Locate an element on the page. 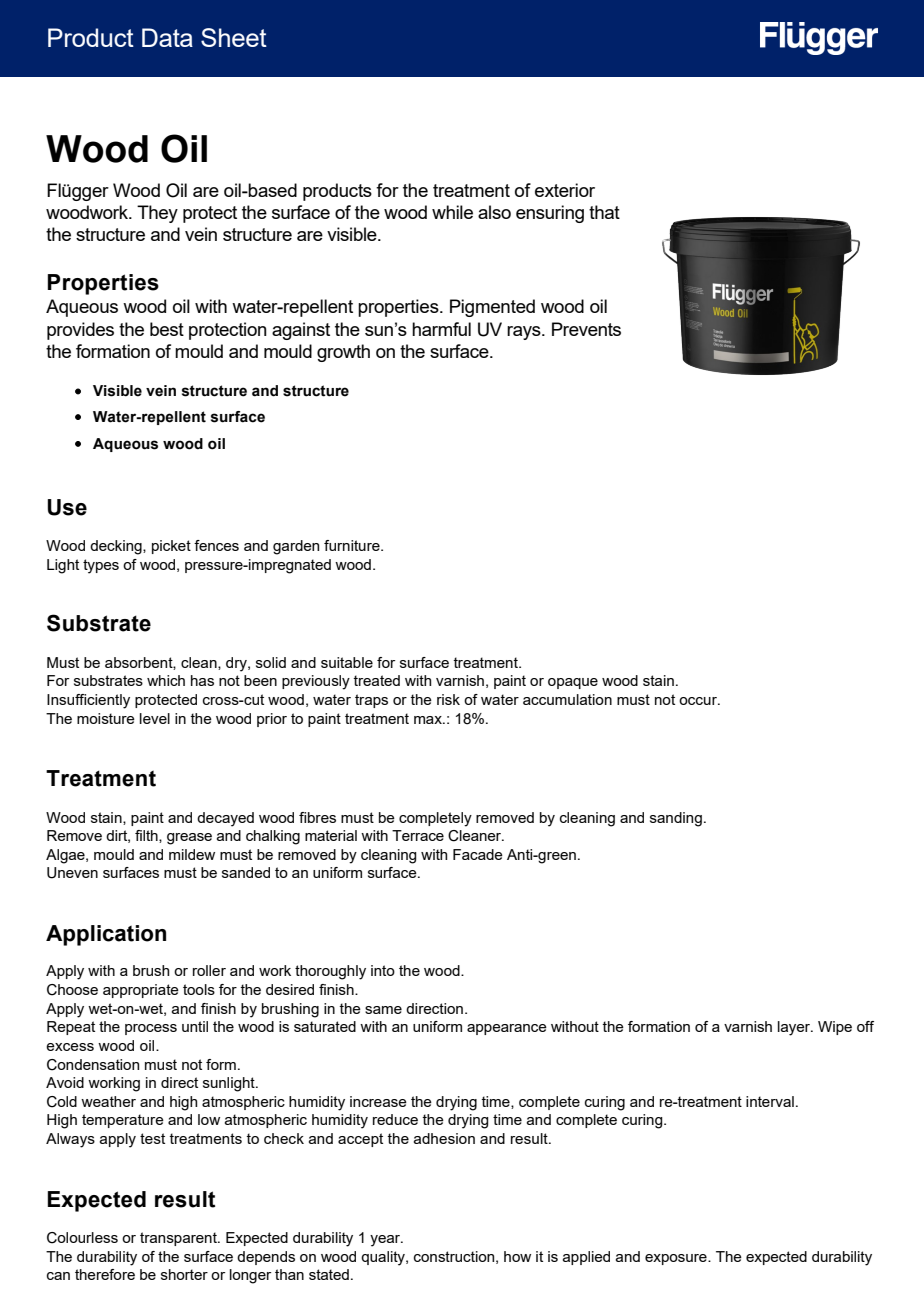  transparent is located at coordinates (179, 1239).
